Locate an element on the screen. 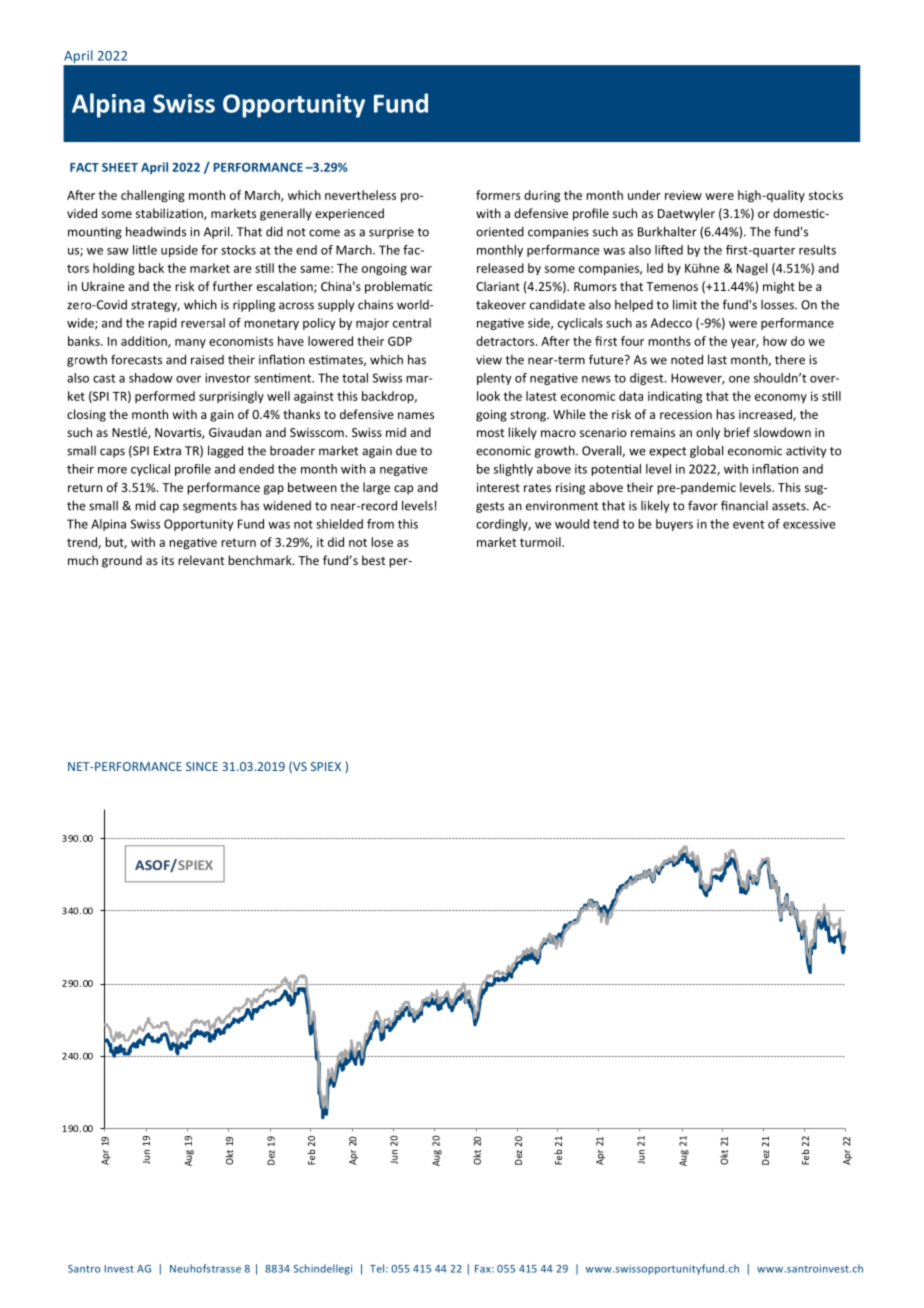 The image size is (924, 1308). under is located at coordinates (644, 195).
